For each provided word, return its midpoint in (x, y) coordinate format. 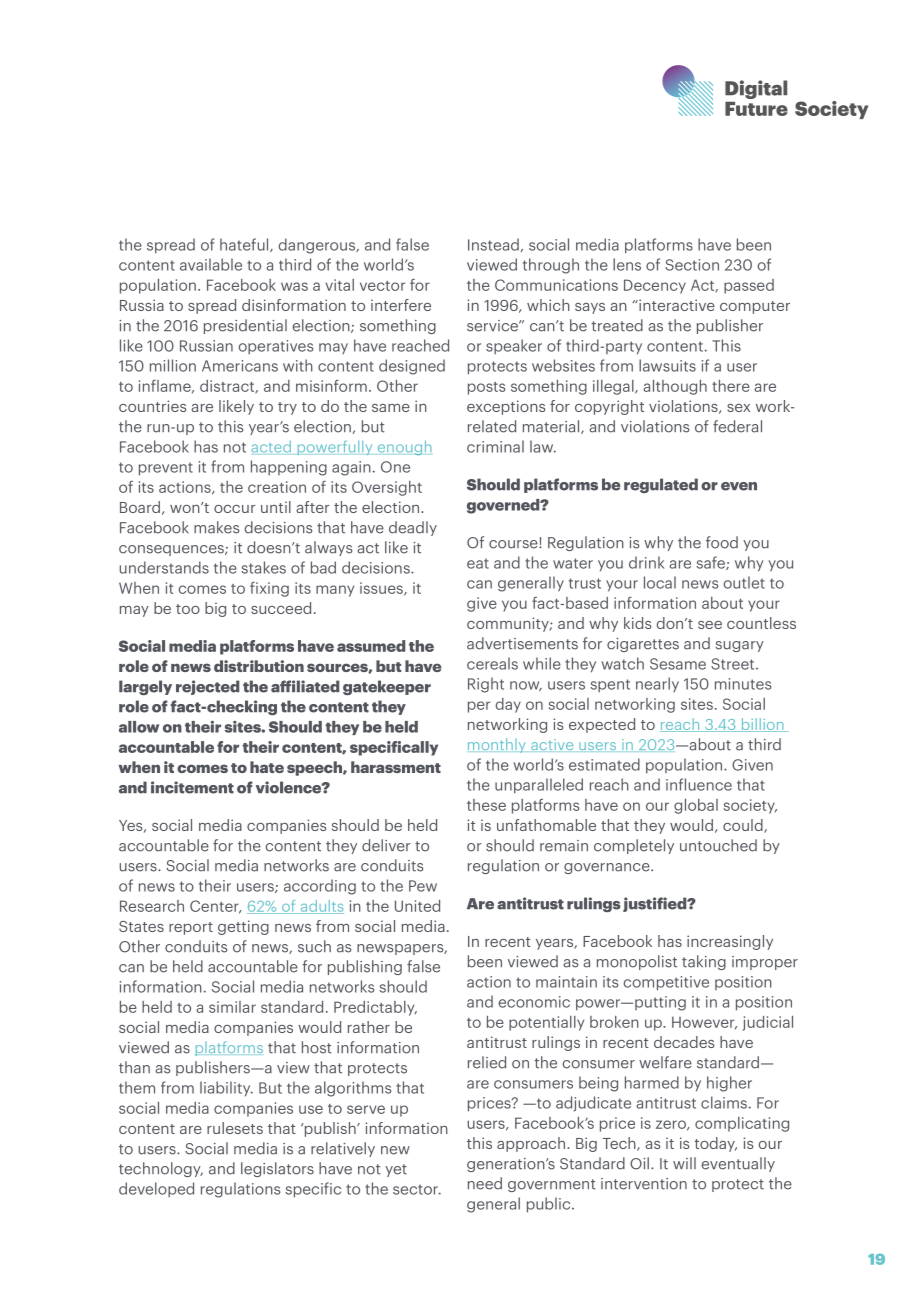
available (211, 264)
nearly (657, 684)
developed (156, 1189)
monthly (497, 745)
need (485, 1183)
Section (692, 265)
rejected (207, 687)
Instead (493, 244)
